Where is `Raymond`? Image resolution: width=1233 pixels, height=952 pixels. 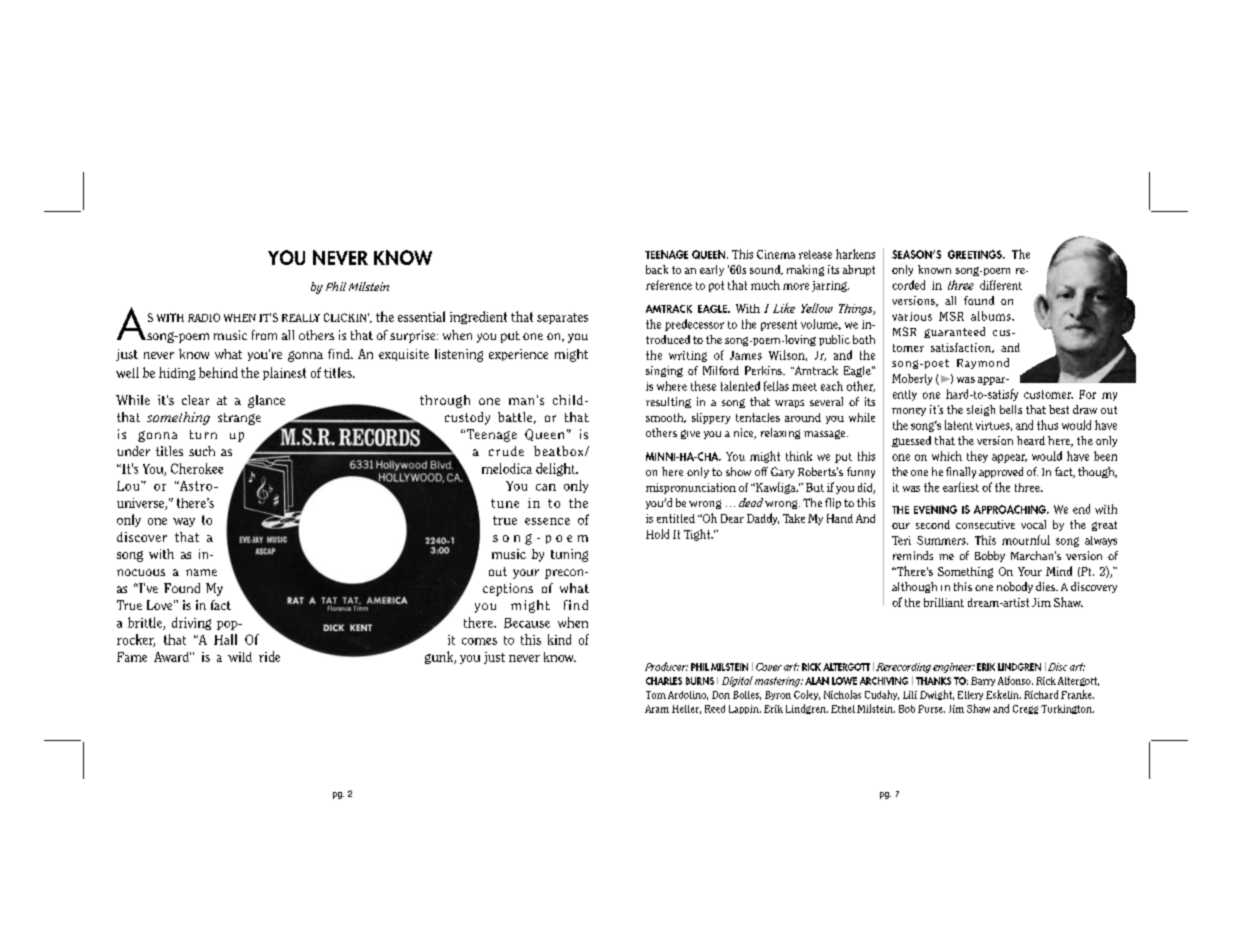
Raymond is located at coordinates (983, 363).
